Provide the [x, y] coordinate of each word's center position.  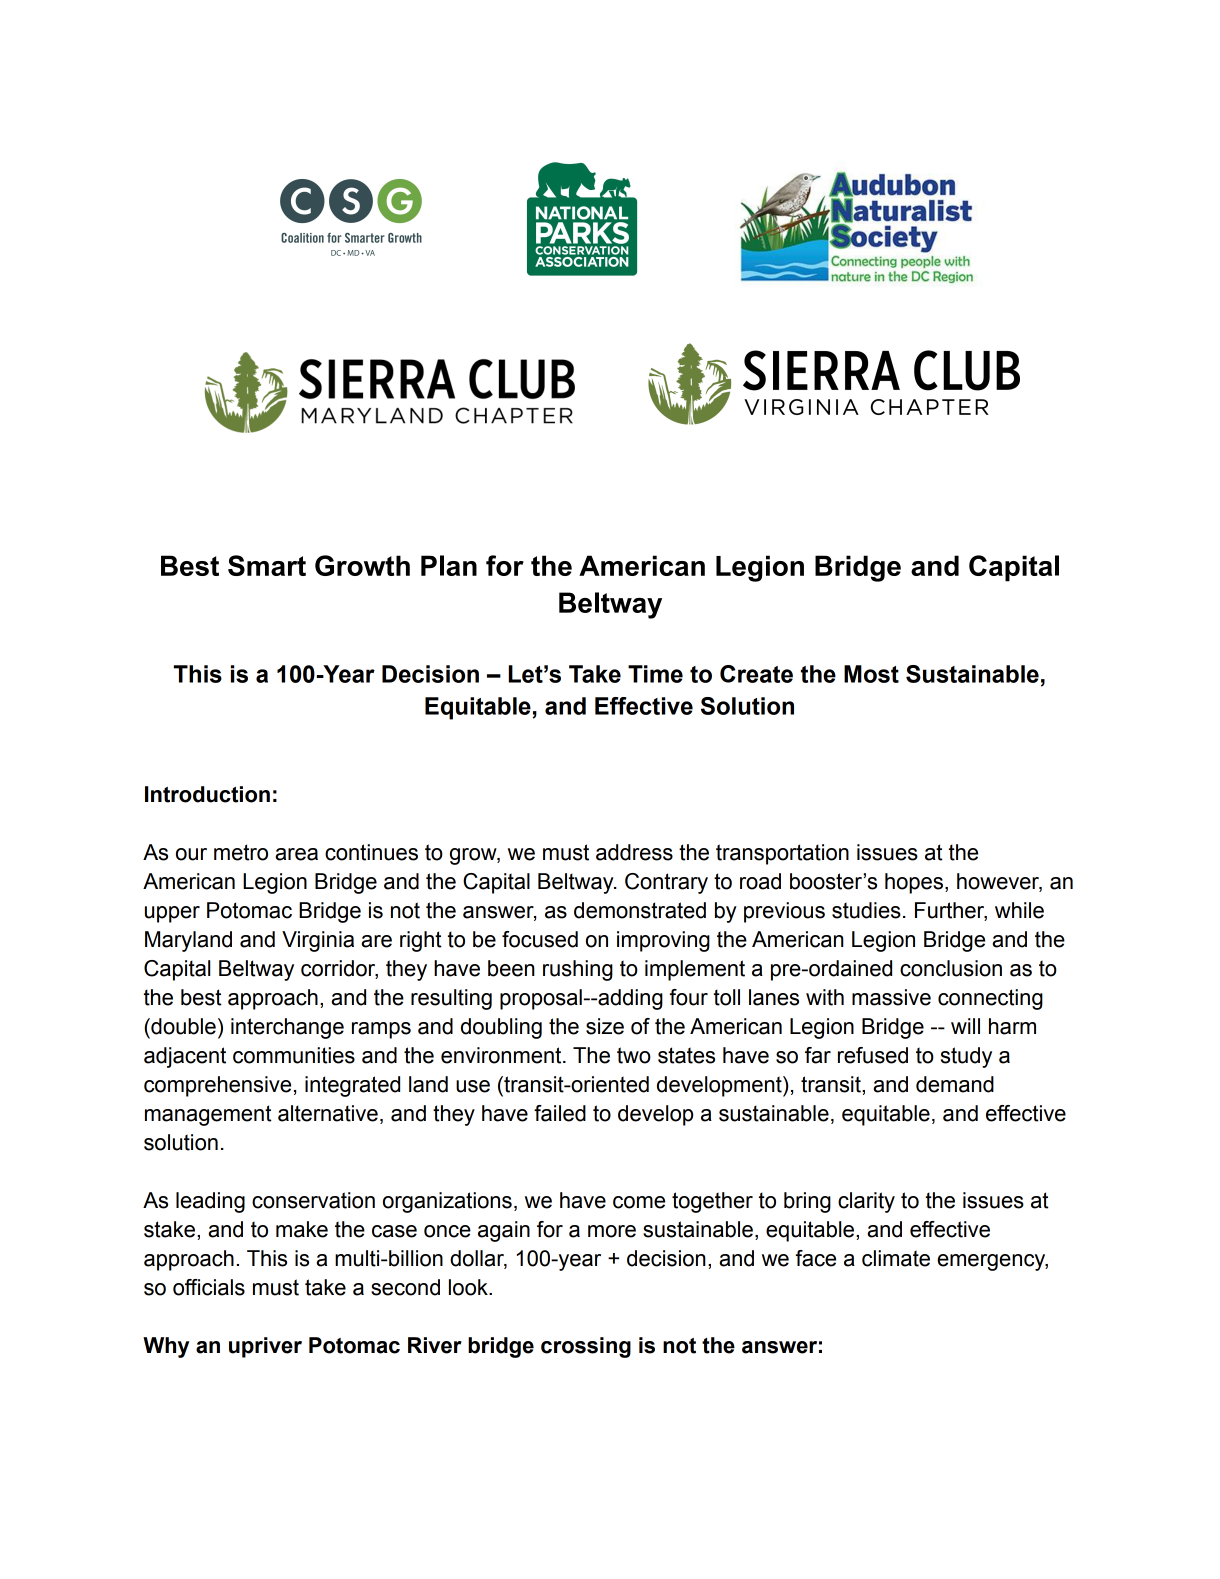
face [816, 1258]
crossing [586, 1347]
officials [209, 1287]
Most [871, 674]
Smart [267, 565]
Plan [449, 565]
